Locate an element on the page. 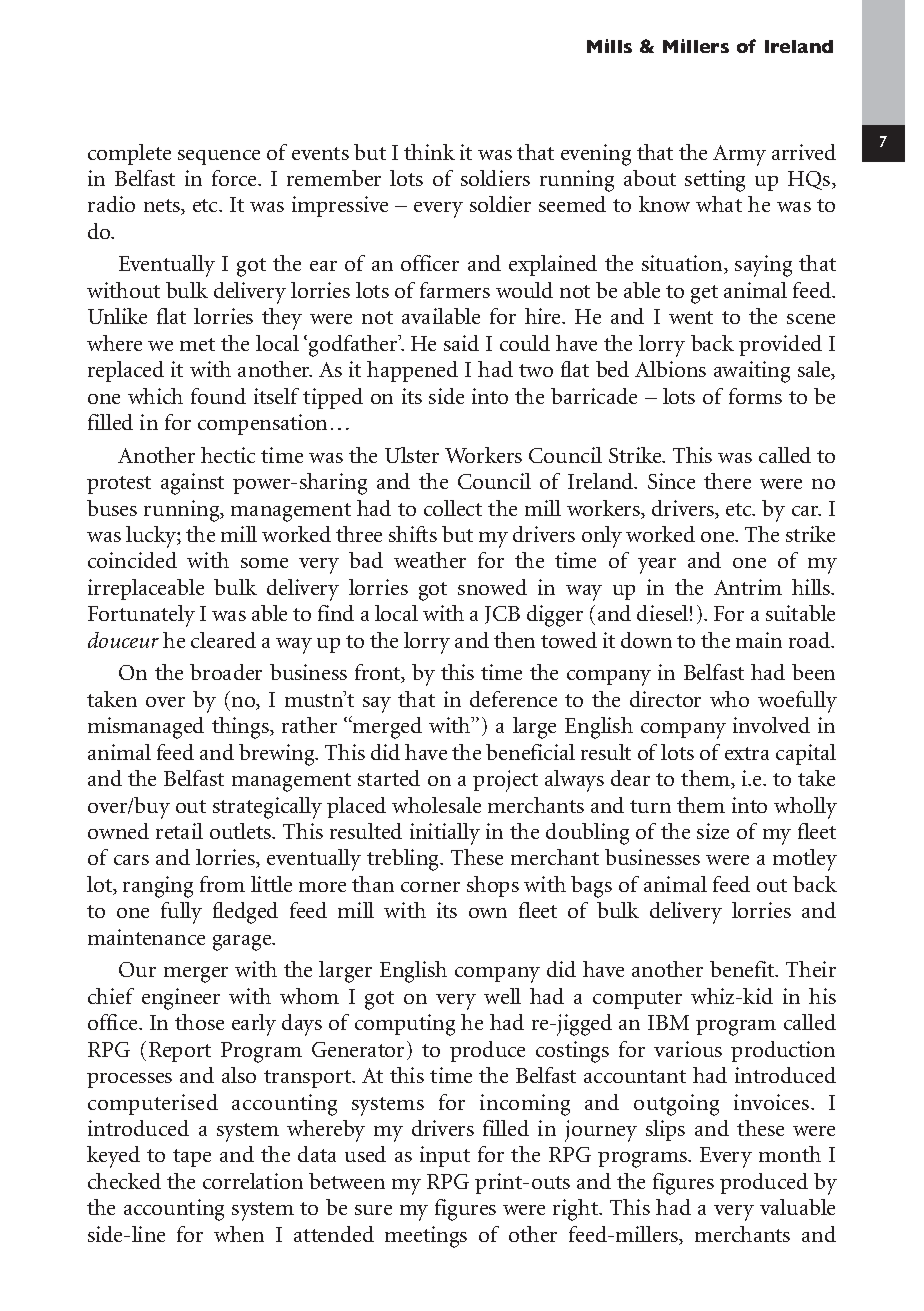 The image size is (924, 1311). when is located at coordinates (239, 1234).
